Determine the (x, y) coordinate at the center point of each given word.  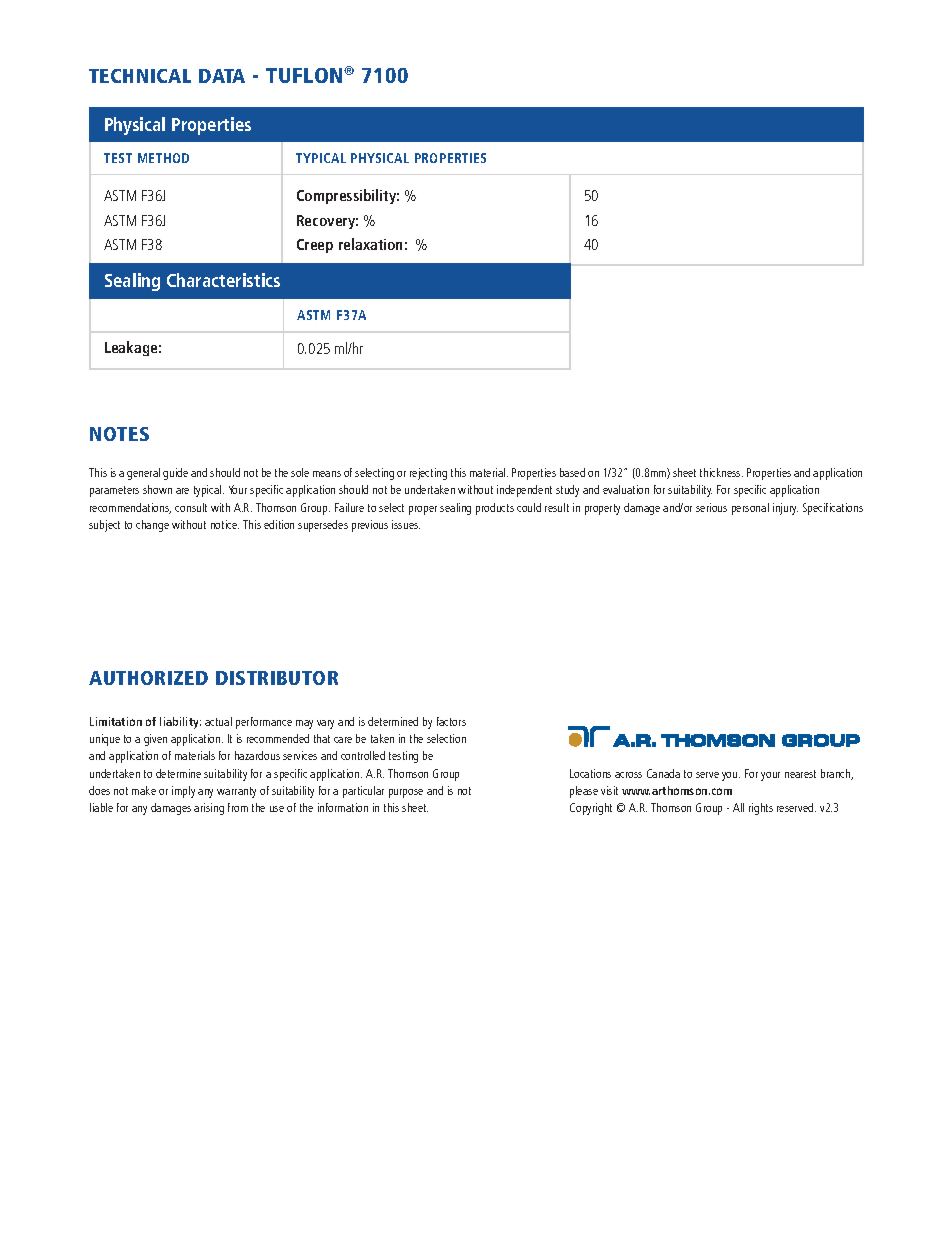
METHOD (163, 158)
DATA (222, 76)
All (738, 807)
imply (183, 792)
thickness (721, 472)
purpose (406, 793)
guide (175, 474)
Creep (315, 246)
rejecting (428, 474)
